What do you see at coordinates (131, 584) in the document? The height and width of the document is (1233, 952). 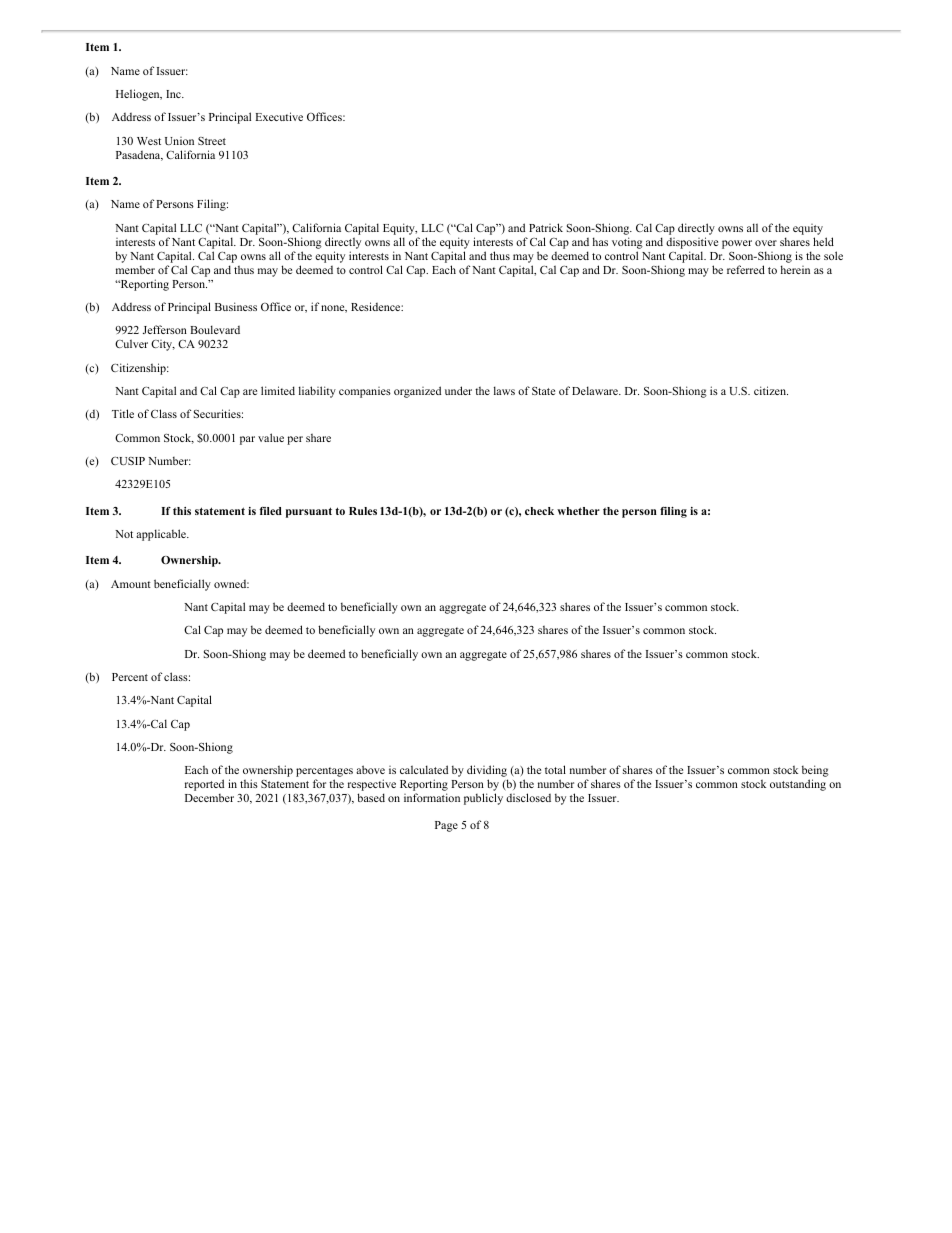 I see `Amount` at bounding box center [131, 584].
